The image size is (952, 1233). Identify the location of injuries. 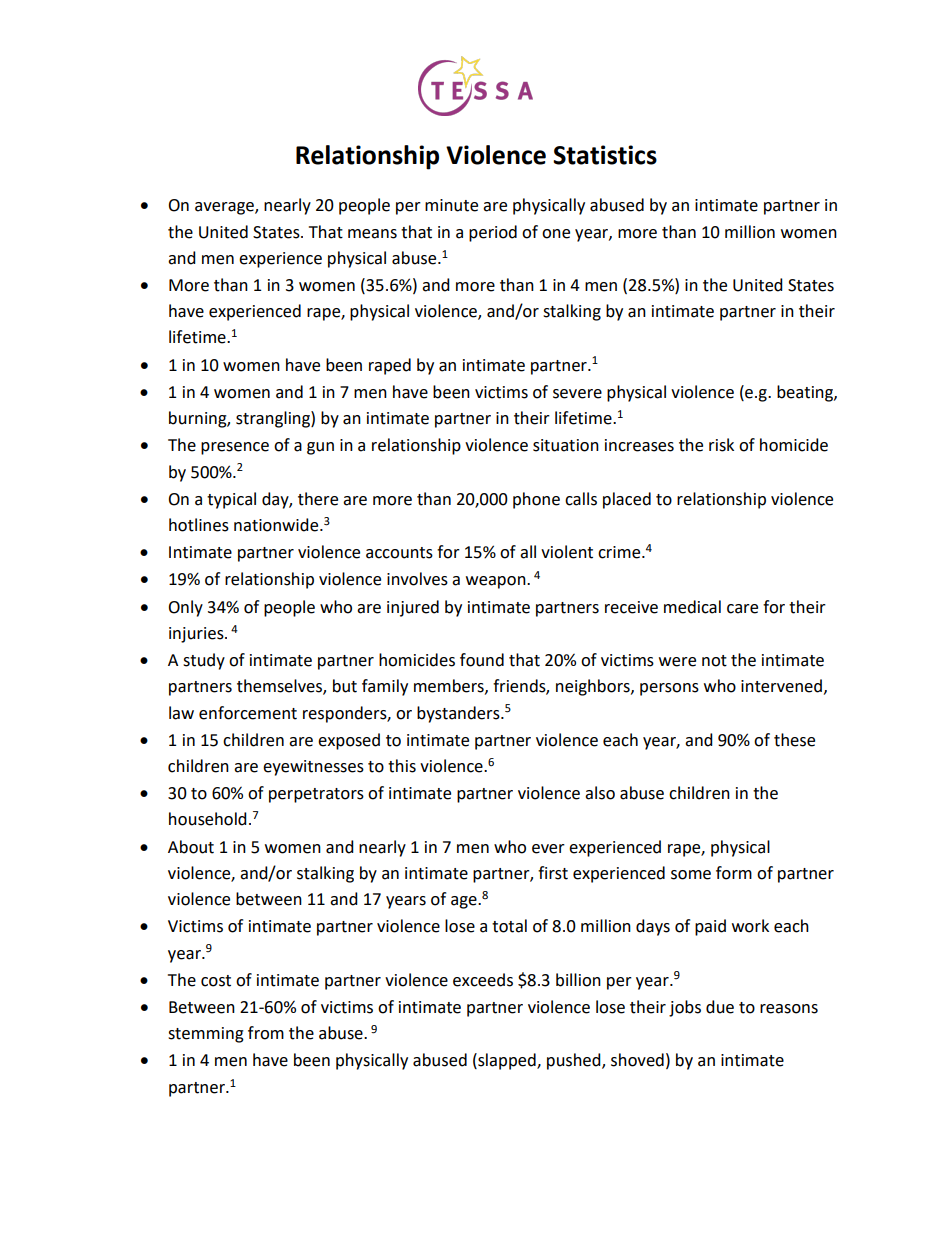
(197, 635).
